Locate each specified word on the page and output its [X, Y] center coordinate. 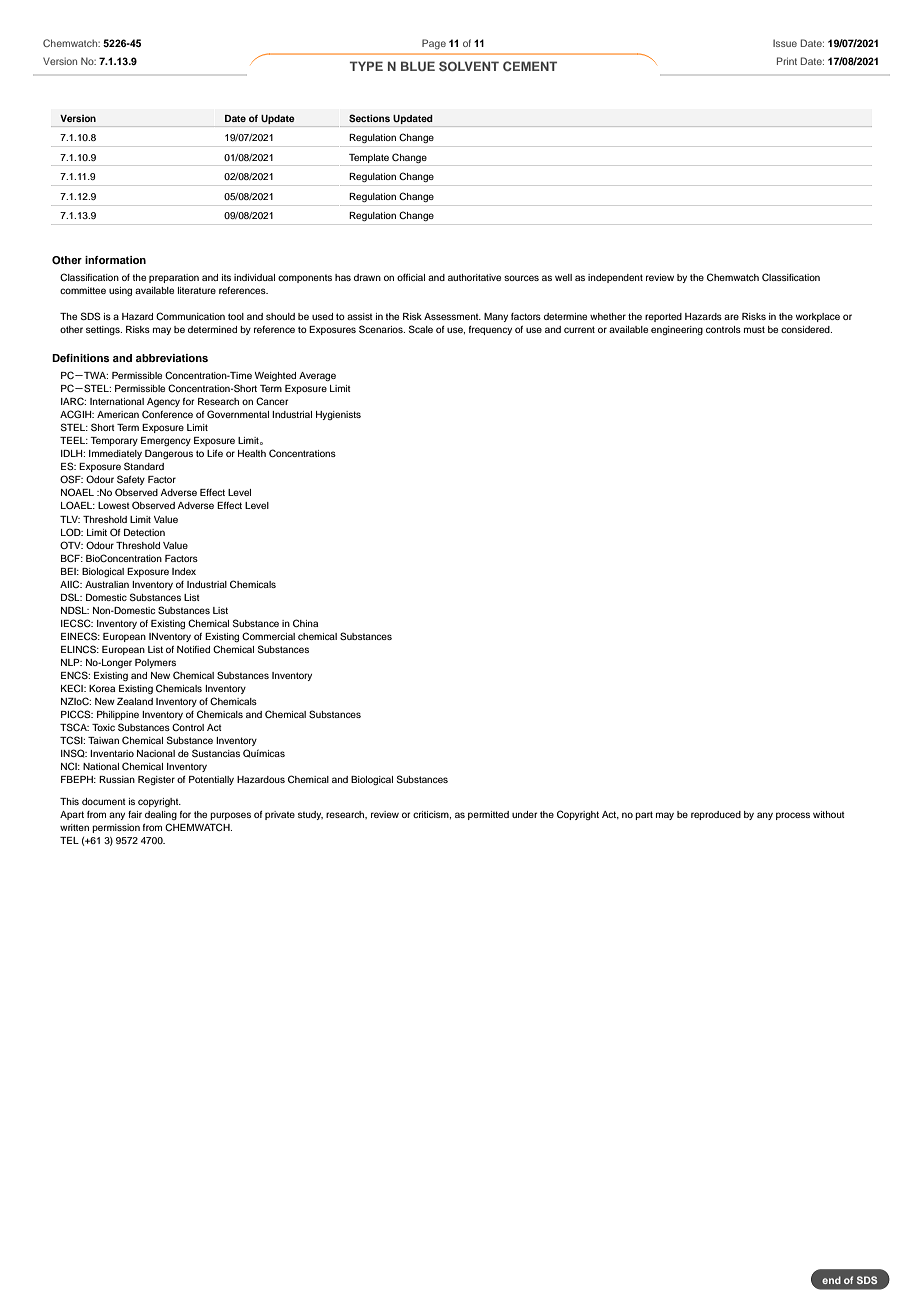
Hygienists [338, 415]
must [754, 329]
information [115, 260]
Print [787, 61]
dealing [161, 815]
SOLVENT [469, 66]
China [305, 623]
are [731, 317]
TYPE [366, 66]
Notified [193, 649]
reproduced [716, 815]
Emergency [166, 441]
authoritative [474, 277]
